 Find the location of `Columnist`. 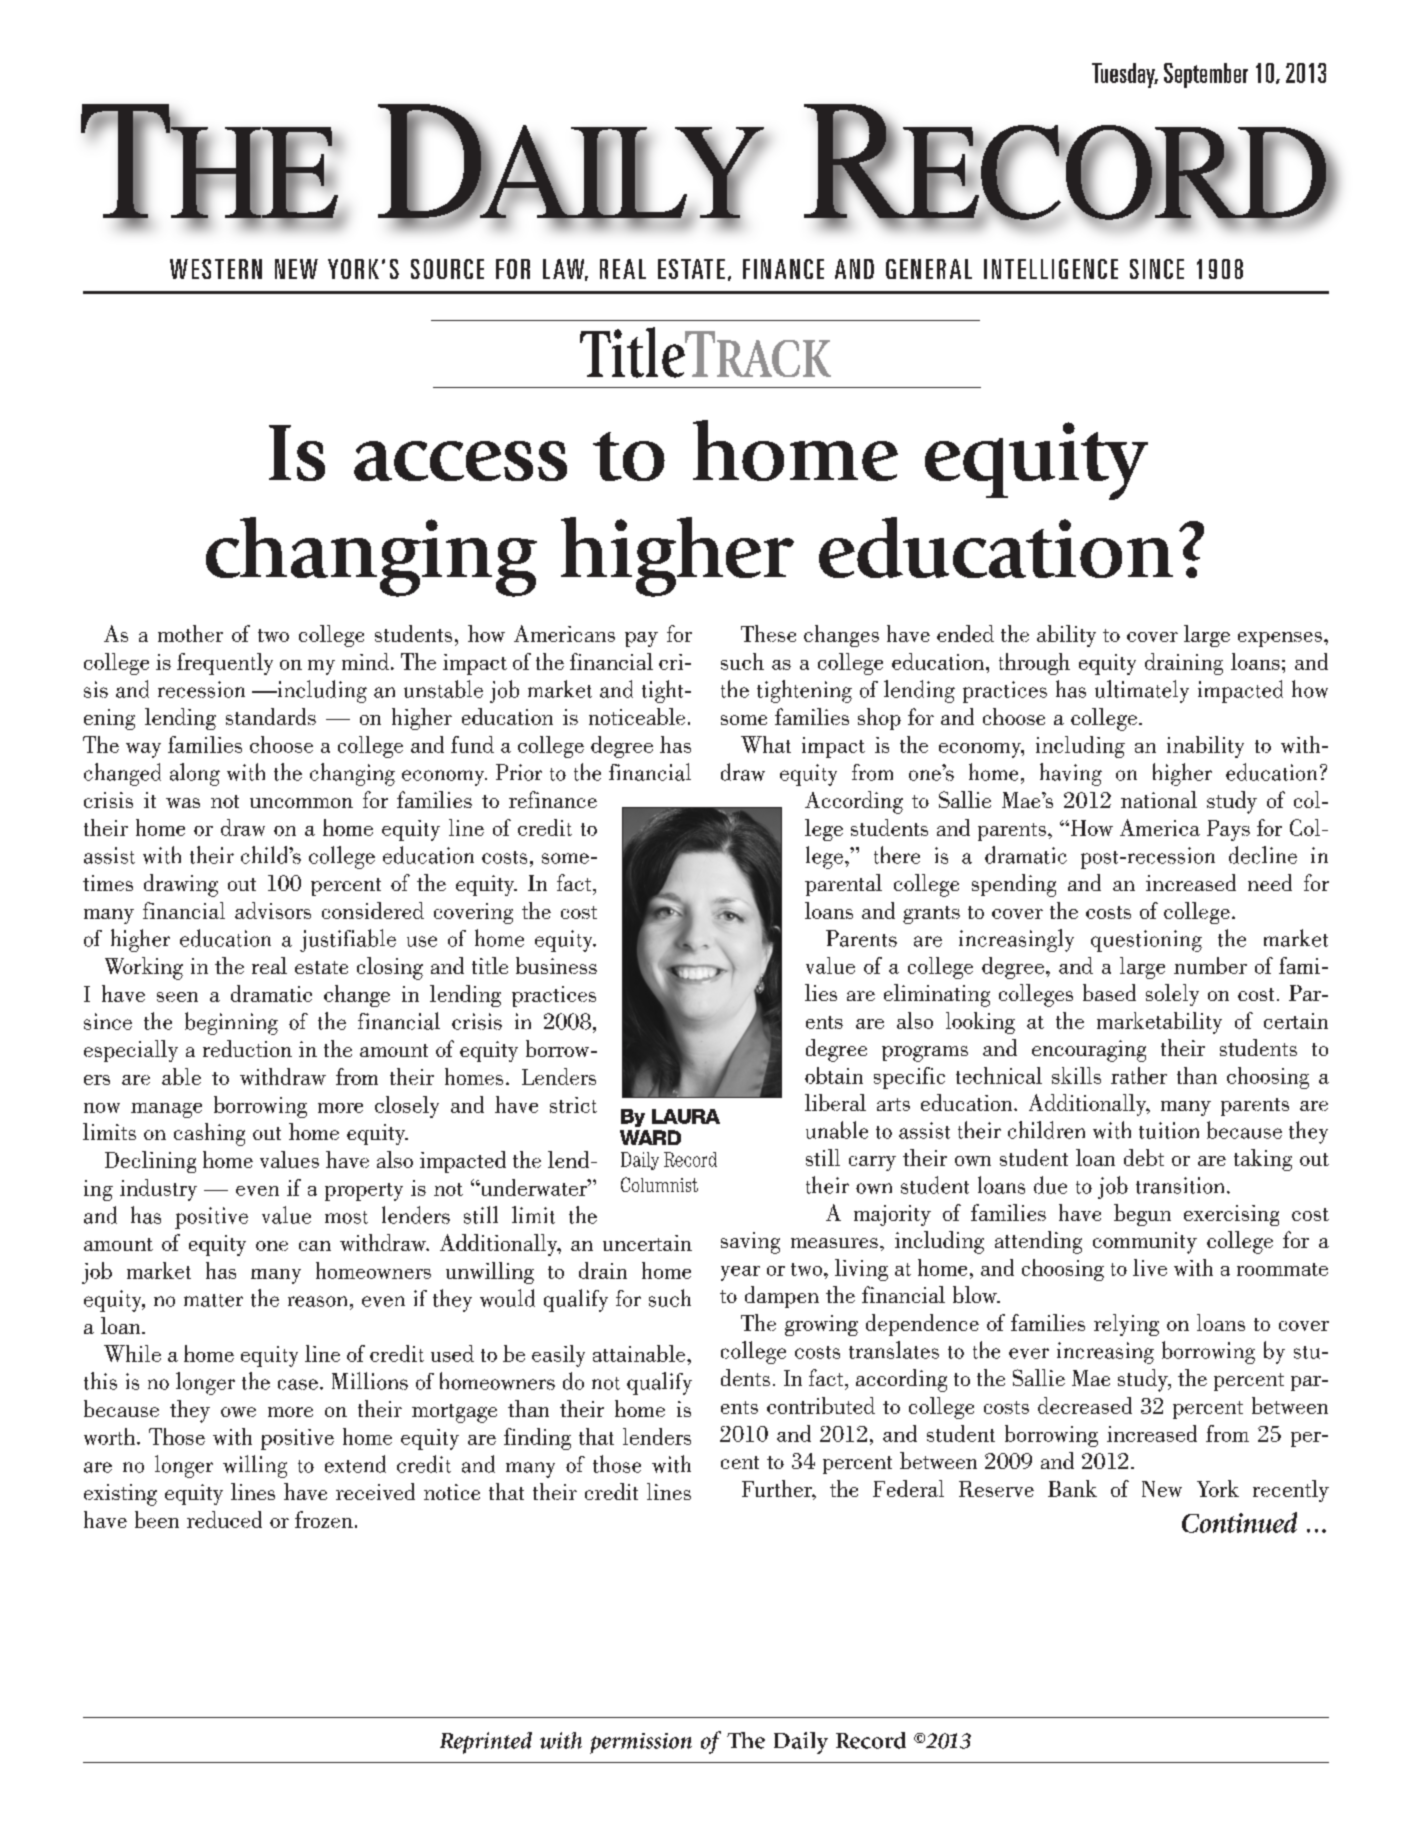

Columnist is located at coordinates (659, 1184).
